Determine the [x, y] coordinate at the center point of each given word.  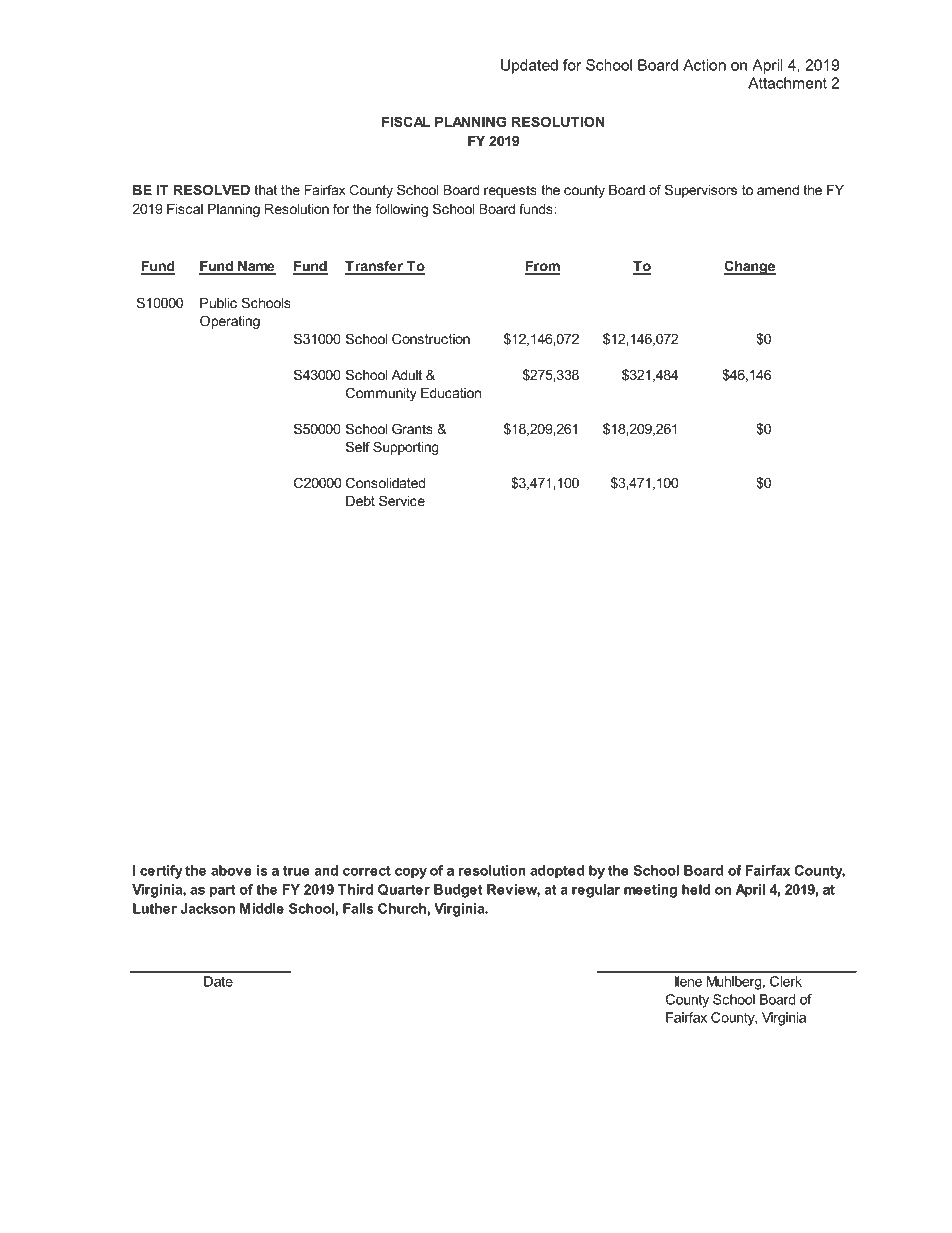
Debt [360, 501]
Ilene [688, 981]
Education [451, 393]
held [696, 889]
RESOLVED [212, 189]
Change [750, 267]
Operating [230, 322]
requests [510, 191]
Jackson [208, 908]
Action [704, 65]
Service [402, 500]
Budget [458, 891]
